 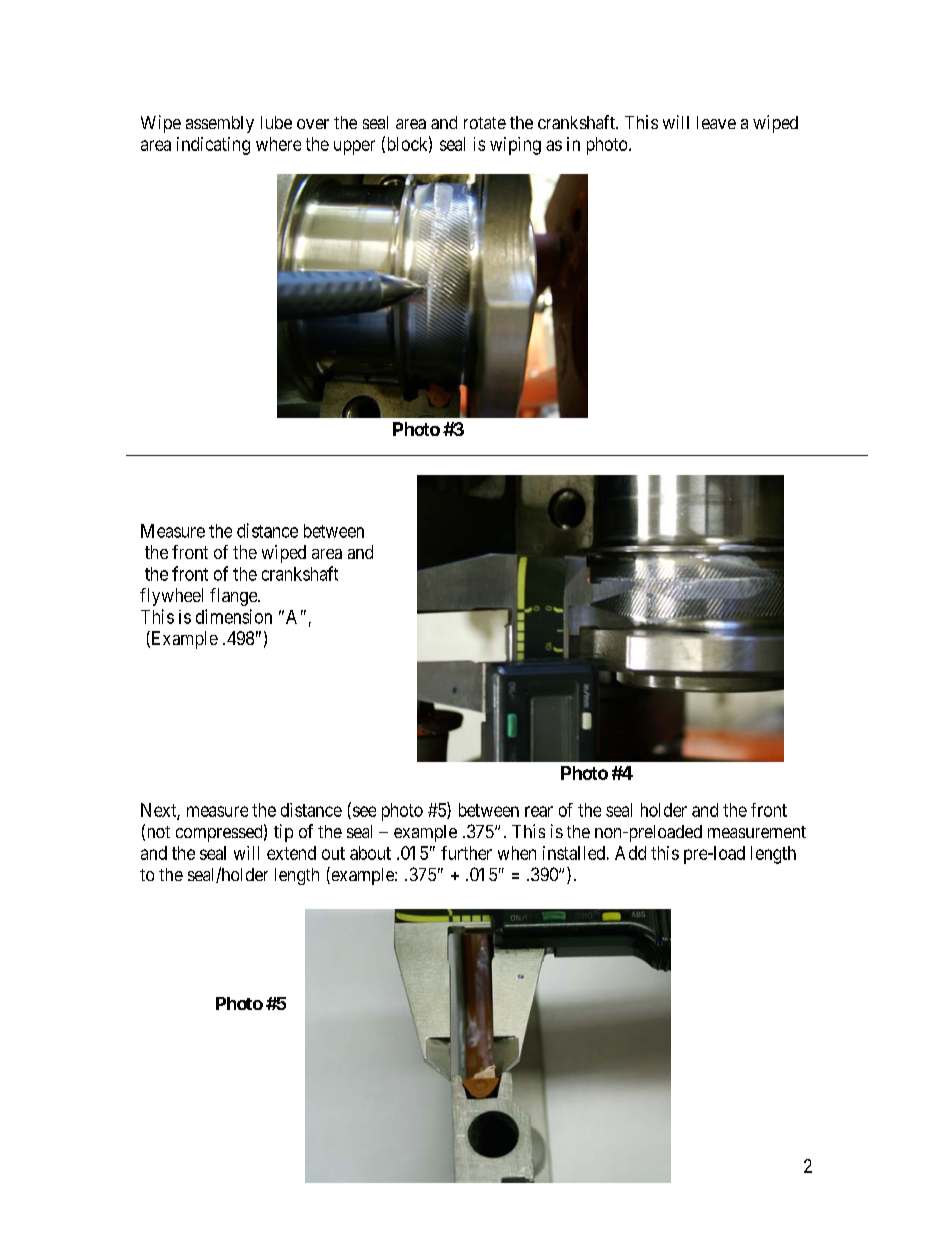 What do you see at coordinates (283, 833) in the screenshot?
I see `tip` at bounding box center [283, 833].
